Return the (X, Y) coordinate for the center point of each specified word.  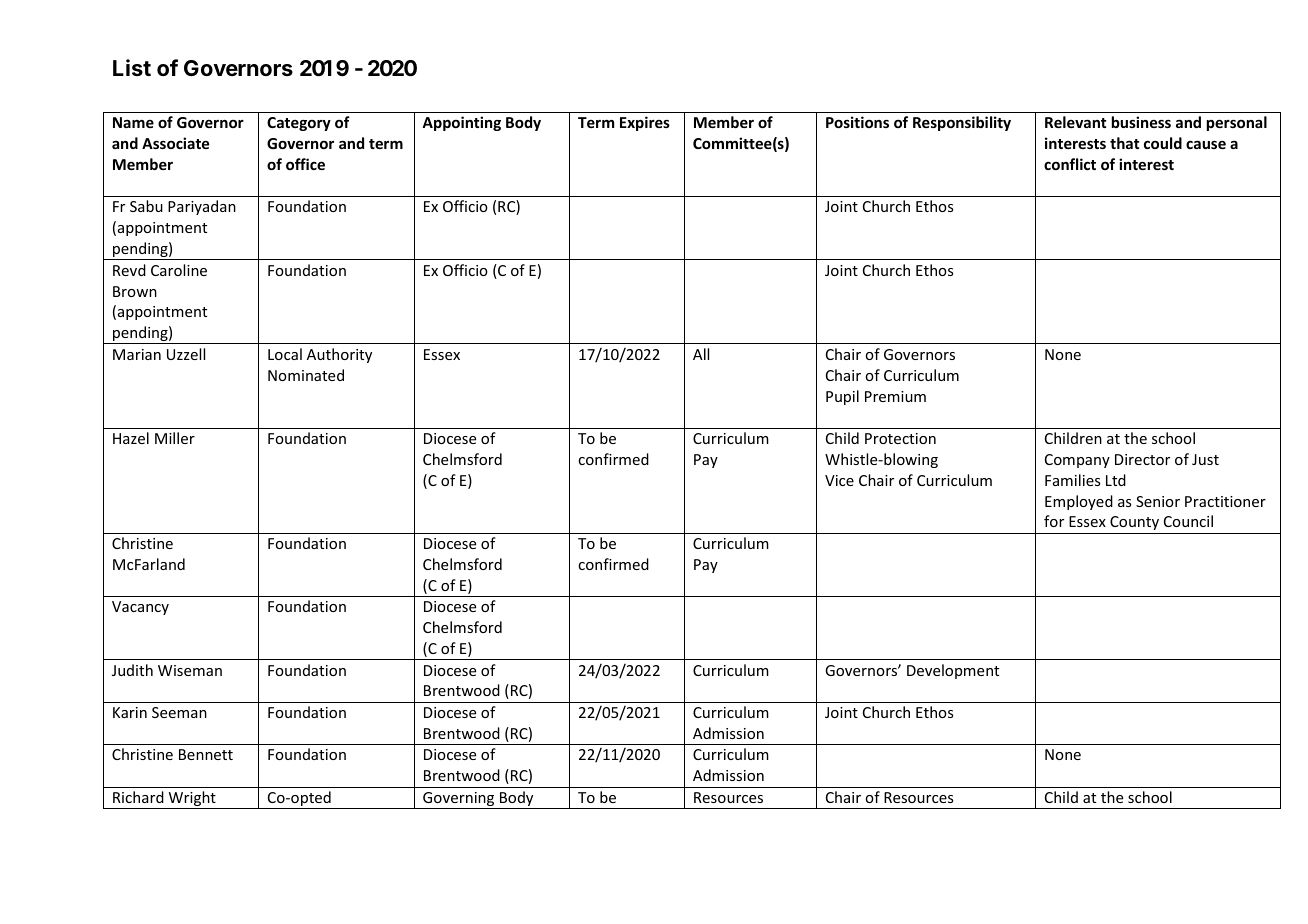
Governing (459, 800)
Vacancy (140, 608)
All (701, 354)
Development (953, 671)
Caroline (179, 270)
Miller (175, 438)
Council (1188, 521)
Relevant (1075, 122)
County (1134, 523)
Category (299, 124)
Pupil (842, 397)
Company (1077, 461)
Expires (645, 123)
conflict (1070, 164)
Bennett (206, 754)
